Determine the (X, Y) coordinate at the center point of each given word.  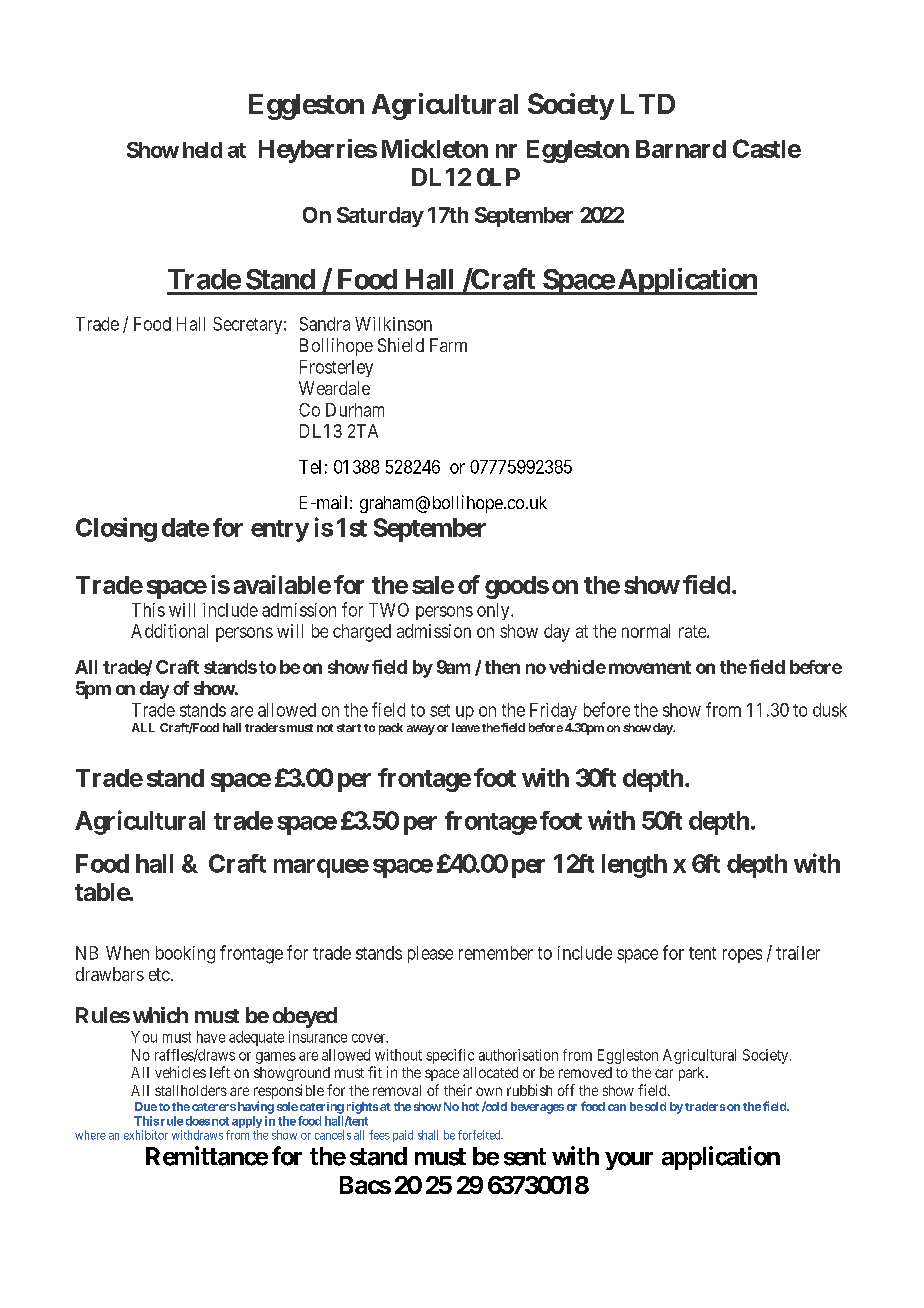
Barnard (681, 149)
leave (466, 727)
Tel (310, 467)
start (349, 728)
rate (693, 631)
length (634, 866)
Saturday (380, 217)
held (202, 150)
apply (247, 1122)
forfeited (480, 1135)
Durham (355, 410)
